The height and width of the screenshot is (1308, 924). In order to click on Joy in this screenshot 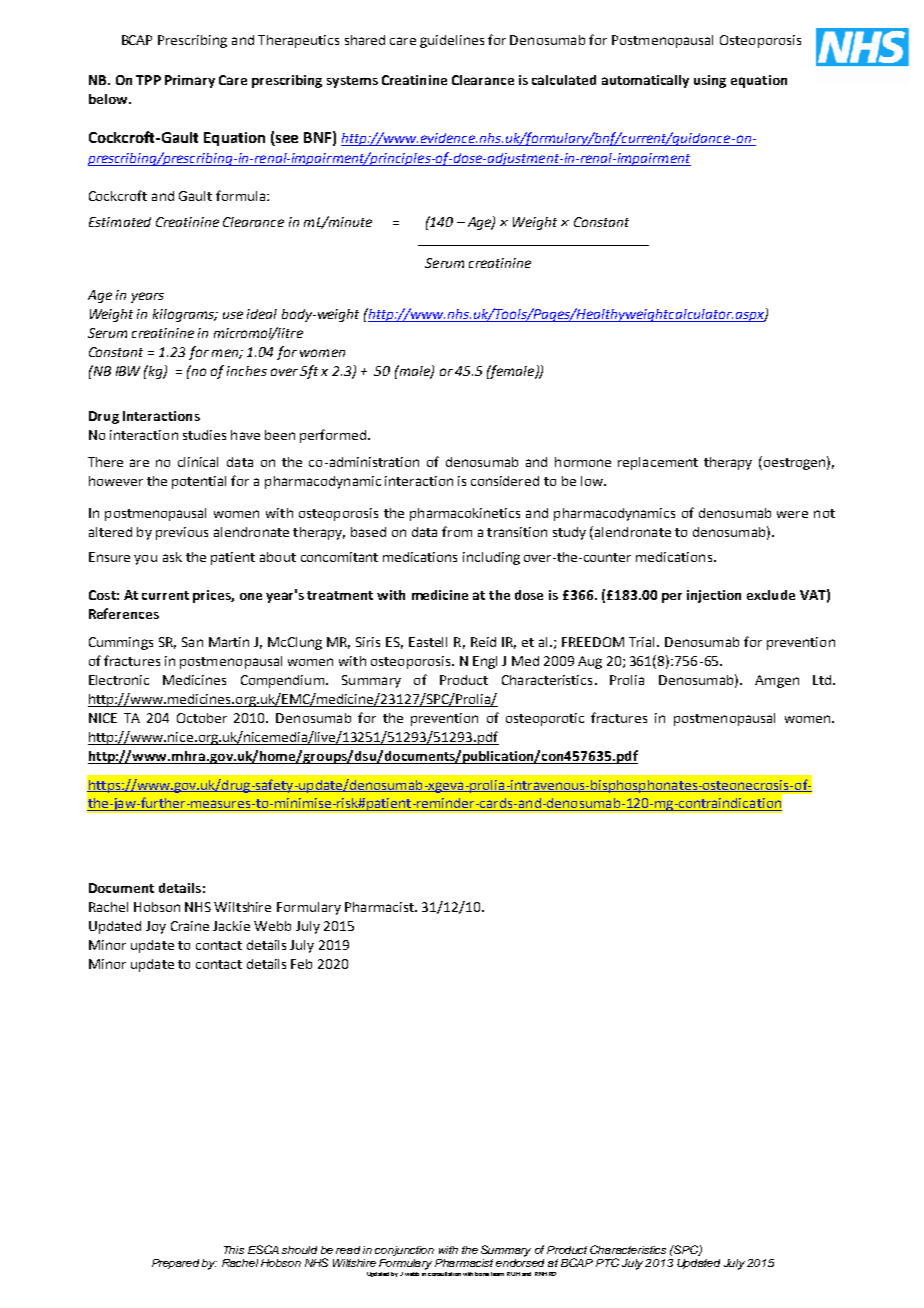, I will do `click(156, 927)`.
